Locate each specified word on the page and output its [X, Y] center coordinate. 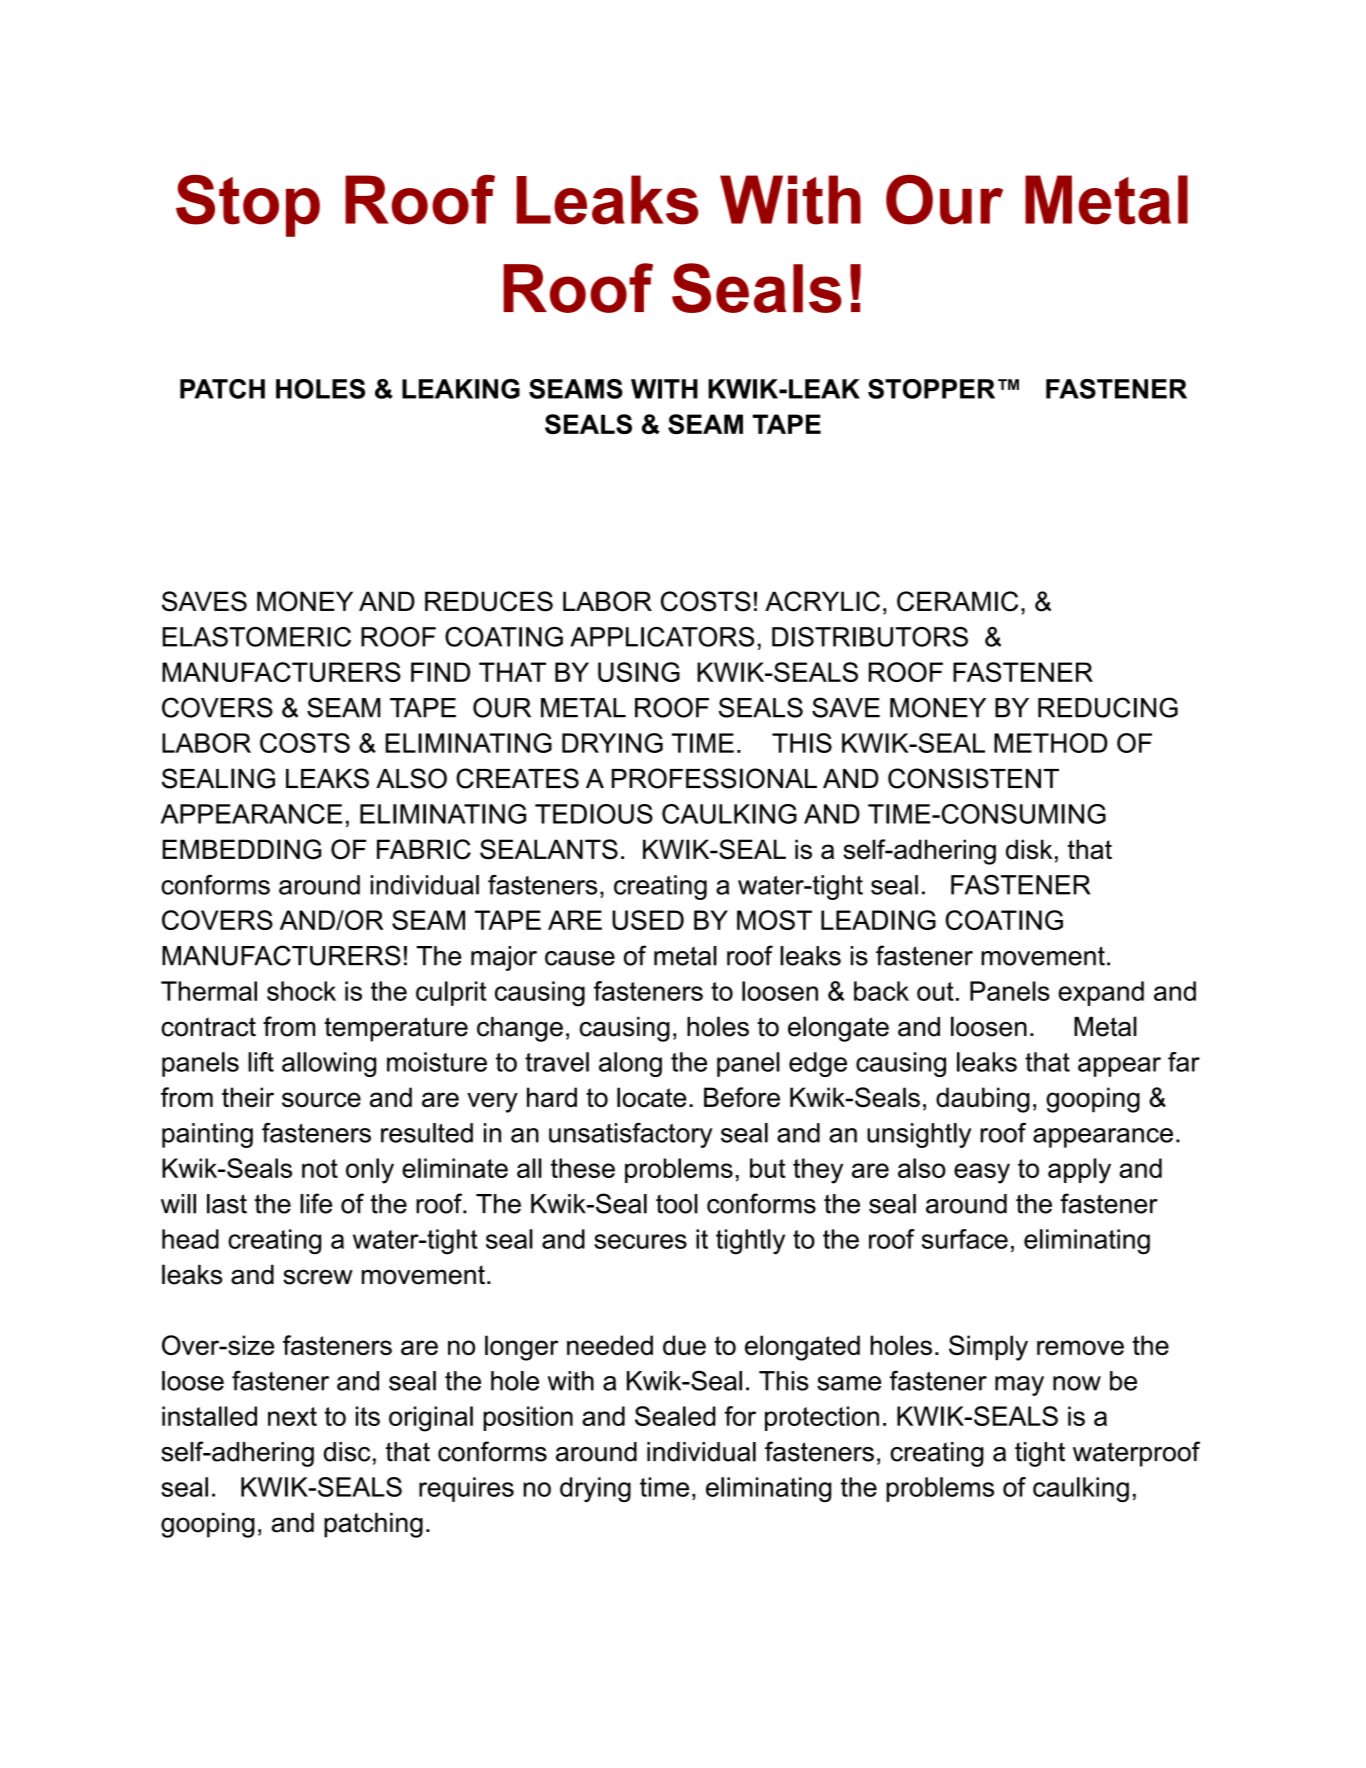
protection [822, 1418]
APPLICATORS [662, 637]
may [1019, 1386]
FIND [440, 672]
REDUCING [1108, 707]
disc [347, 1452]
